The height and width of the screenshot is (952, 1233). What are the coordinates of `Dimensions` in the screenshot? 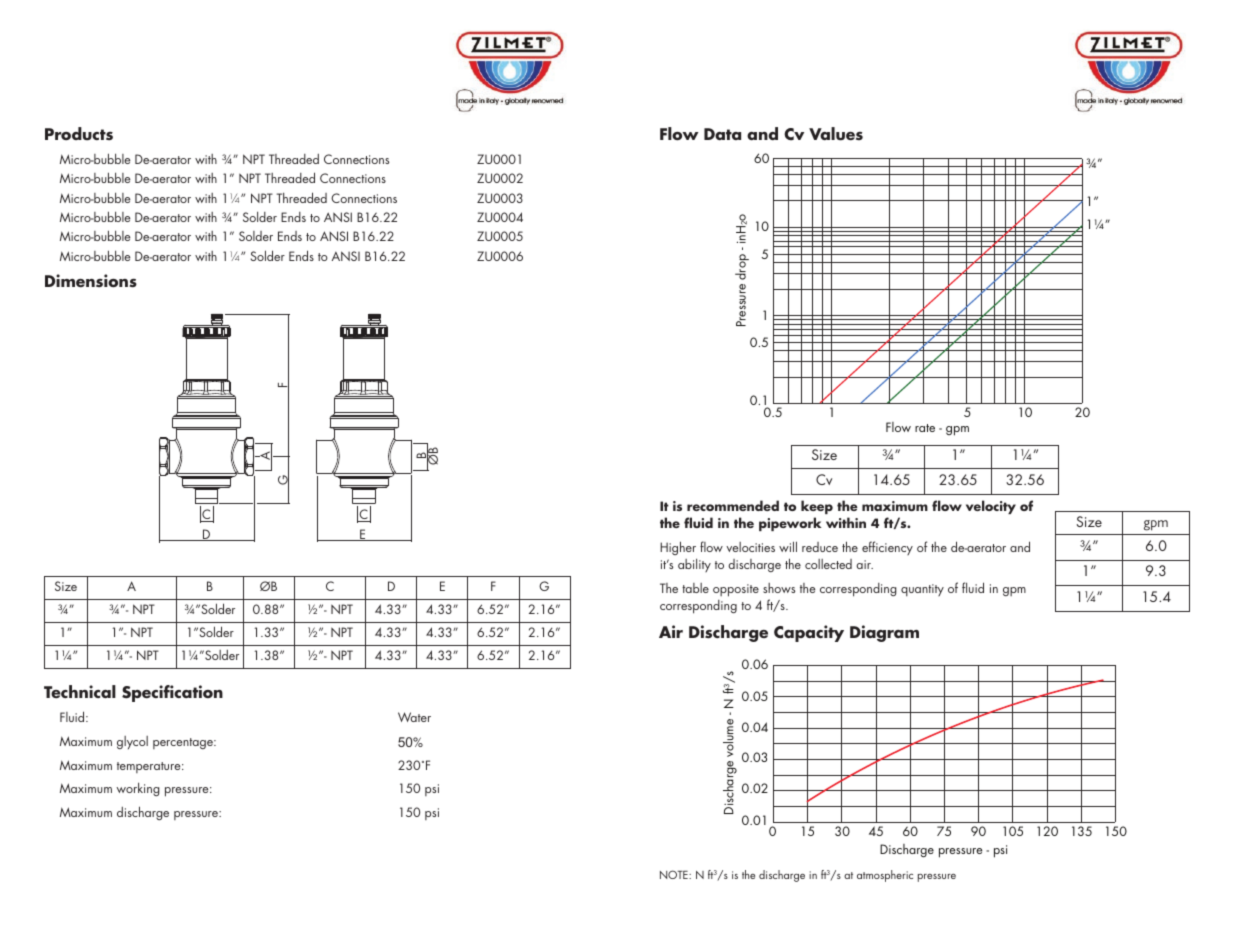 It's located at (91, 281).
